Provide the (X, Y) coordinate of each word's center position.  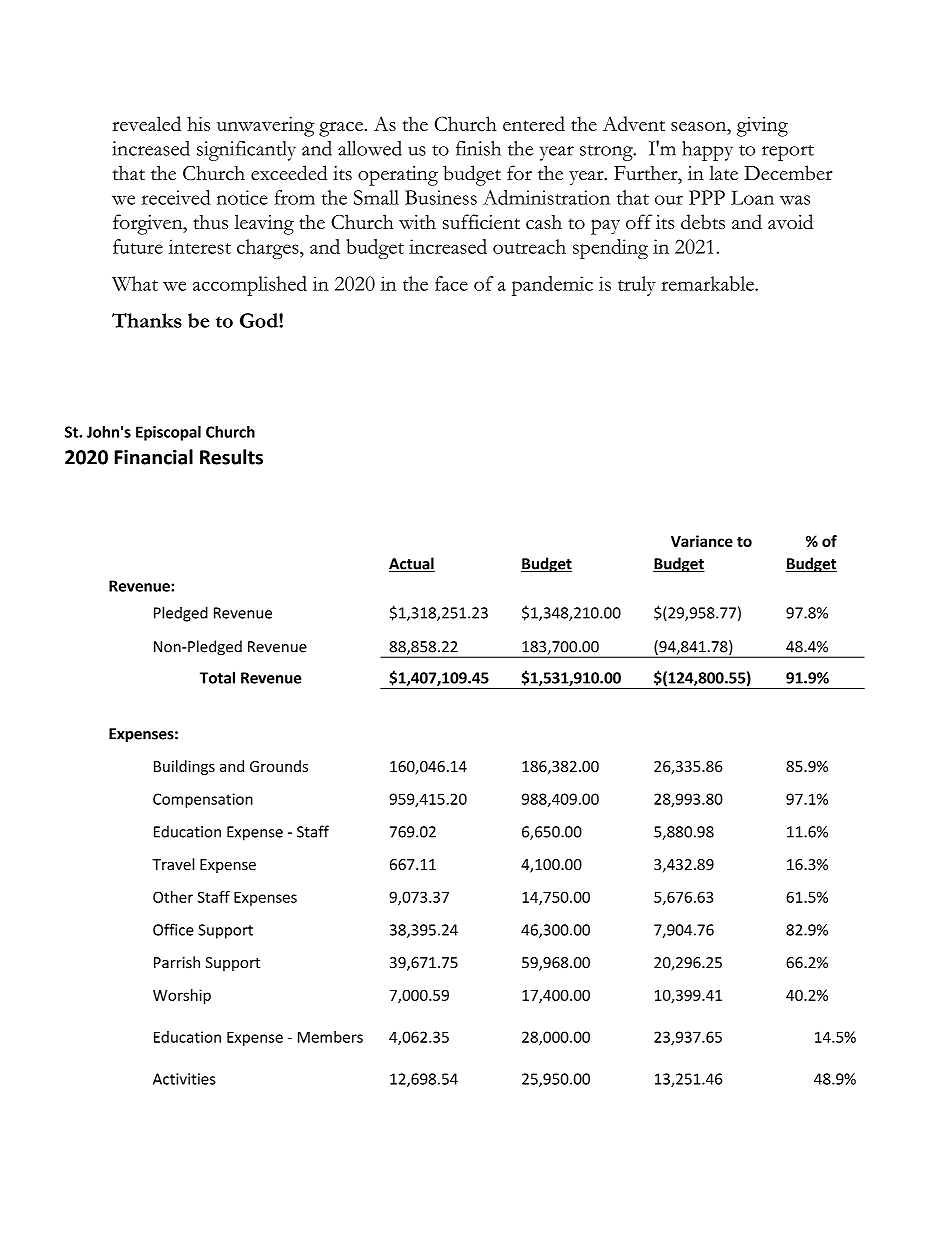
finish (478, 148)
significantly (246, 151)
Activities (184, 1079)
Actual (412, 564)
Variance (702, 541)
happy (707, 151)
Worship (182, 996)
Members (330, 1037)
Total (217, 677)
